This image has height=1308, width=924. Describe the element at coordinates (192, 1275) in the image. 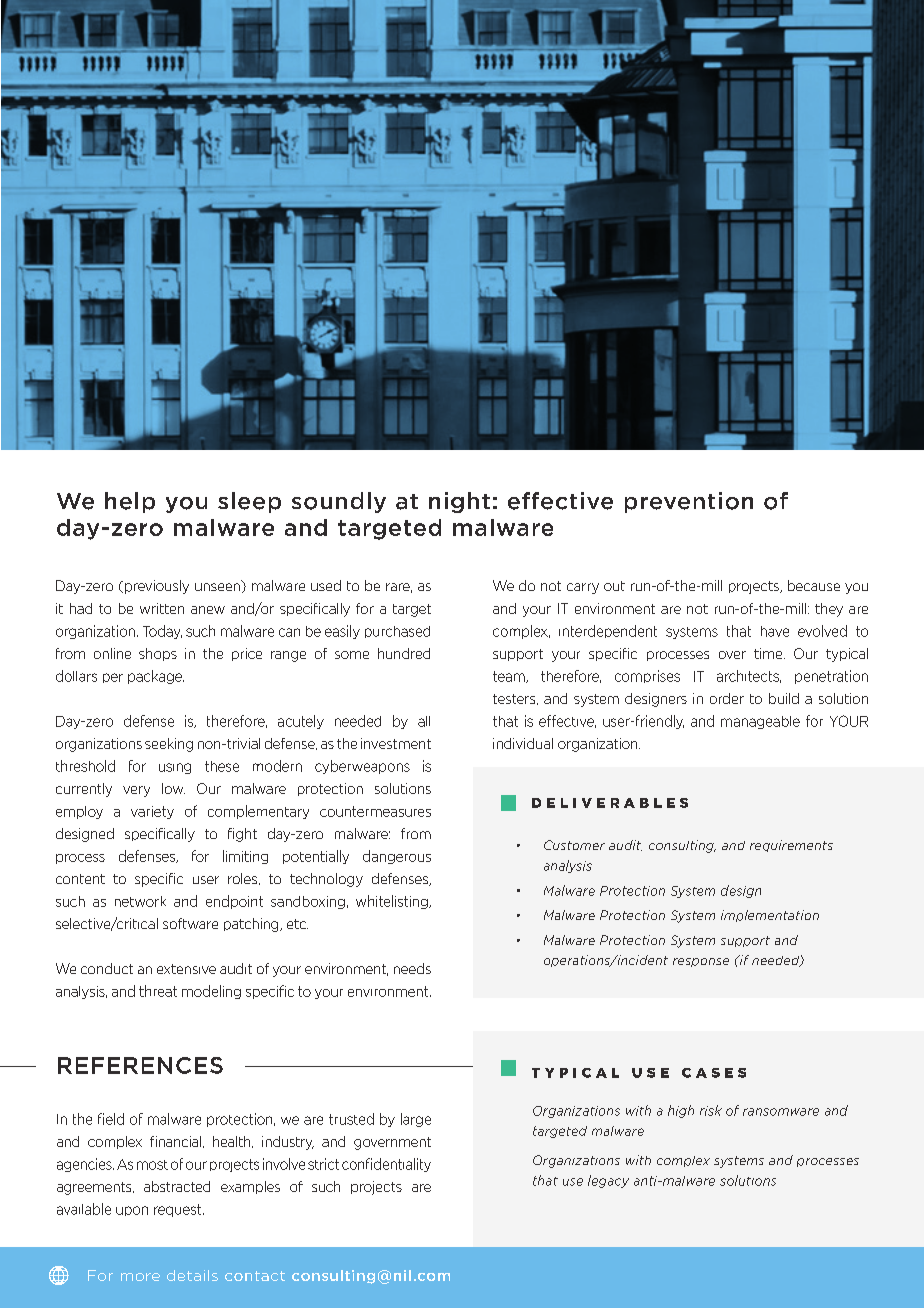

I see `details` at that location.
